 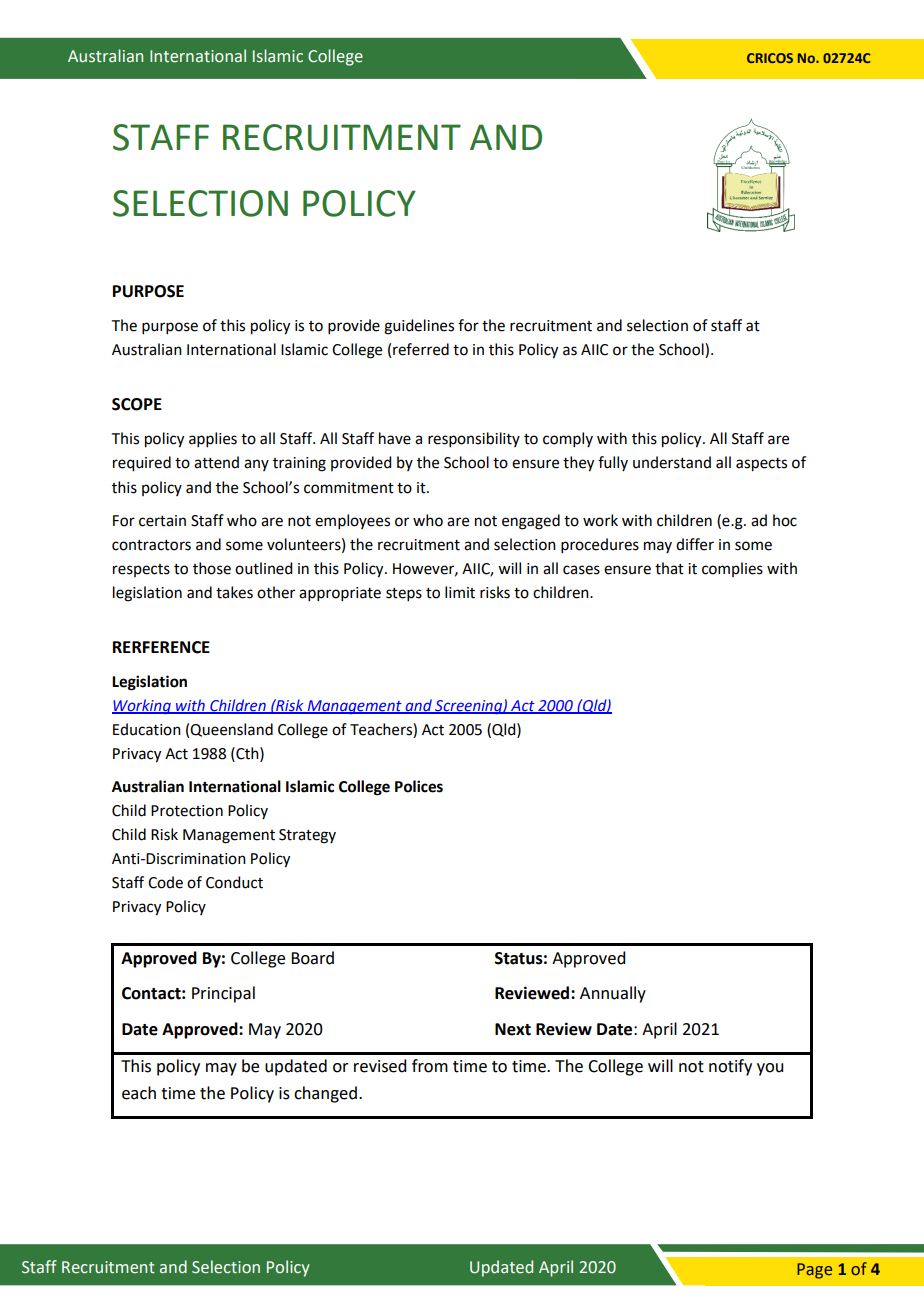 What do you see at coordinates (421, 349) in the screenshot?
I see `referred` at bounding box center [421, 349].
